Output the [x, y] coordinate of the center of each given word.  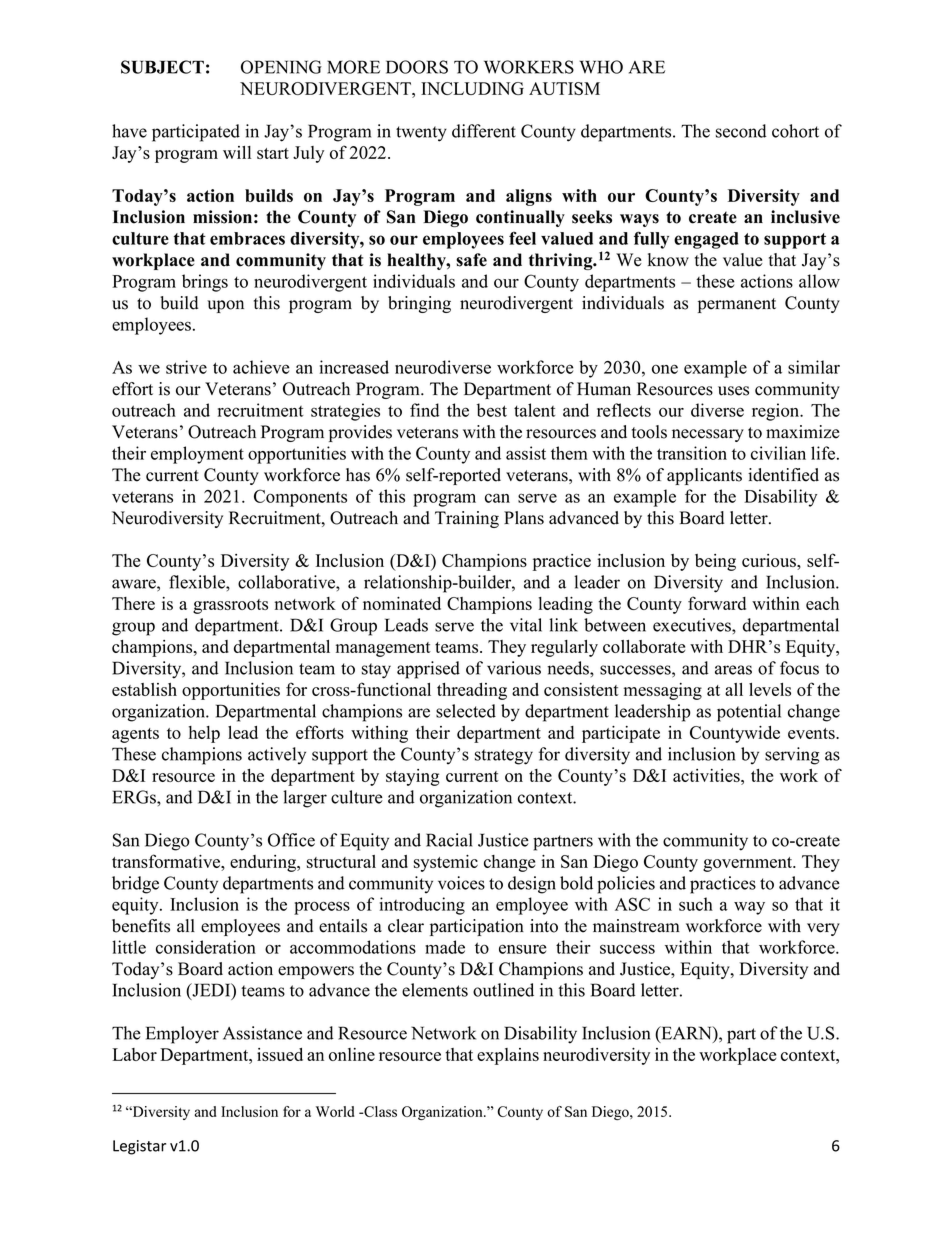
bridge [135, 885]
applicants [704, 476]
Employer [182, 1035]
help [204, 734]
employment [197, 455]
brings [205, 283]
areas [733, 670]
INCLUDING [472, 88]
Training [467, 519]
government [749, 864]
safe [471, 260]
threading [472, 691]
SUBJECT [162, 67]
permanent [737, 305]
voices [461, 883]
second [741, 131]
